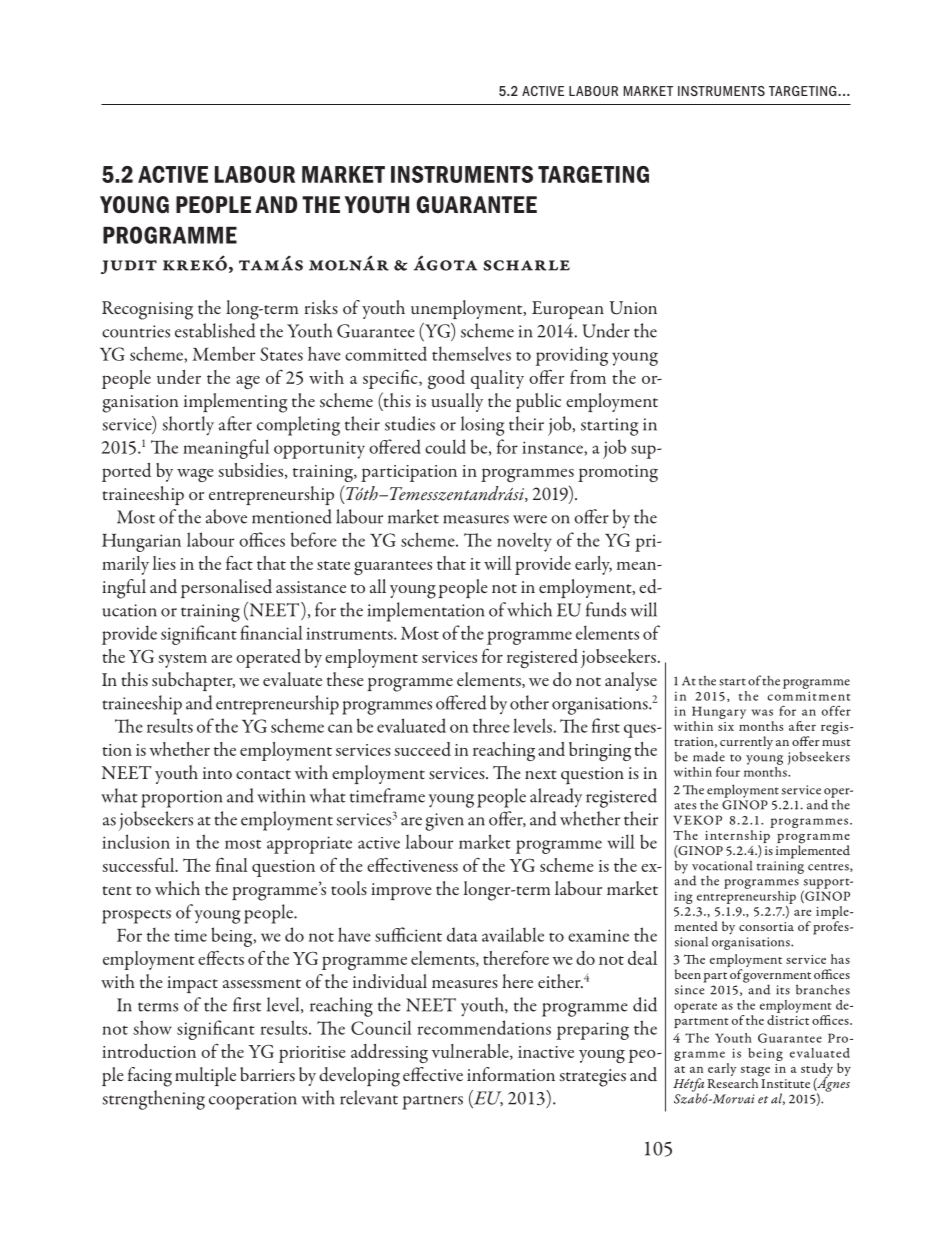 The image size is (952, 1257). What do you see at coordinates (471, 353) in the screenshot?
I see `themselves` at bounding box center [471, 353].
